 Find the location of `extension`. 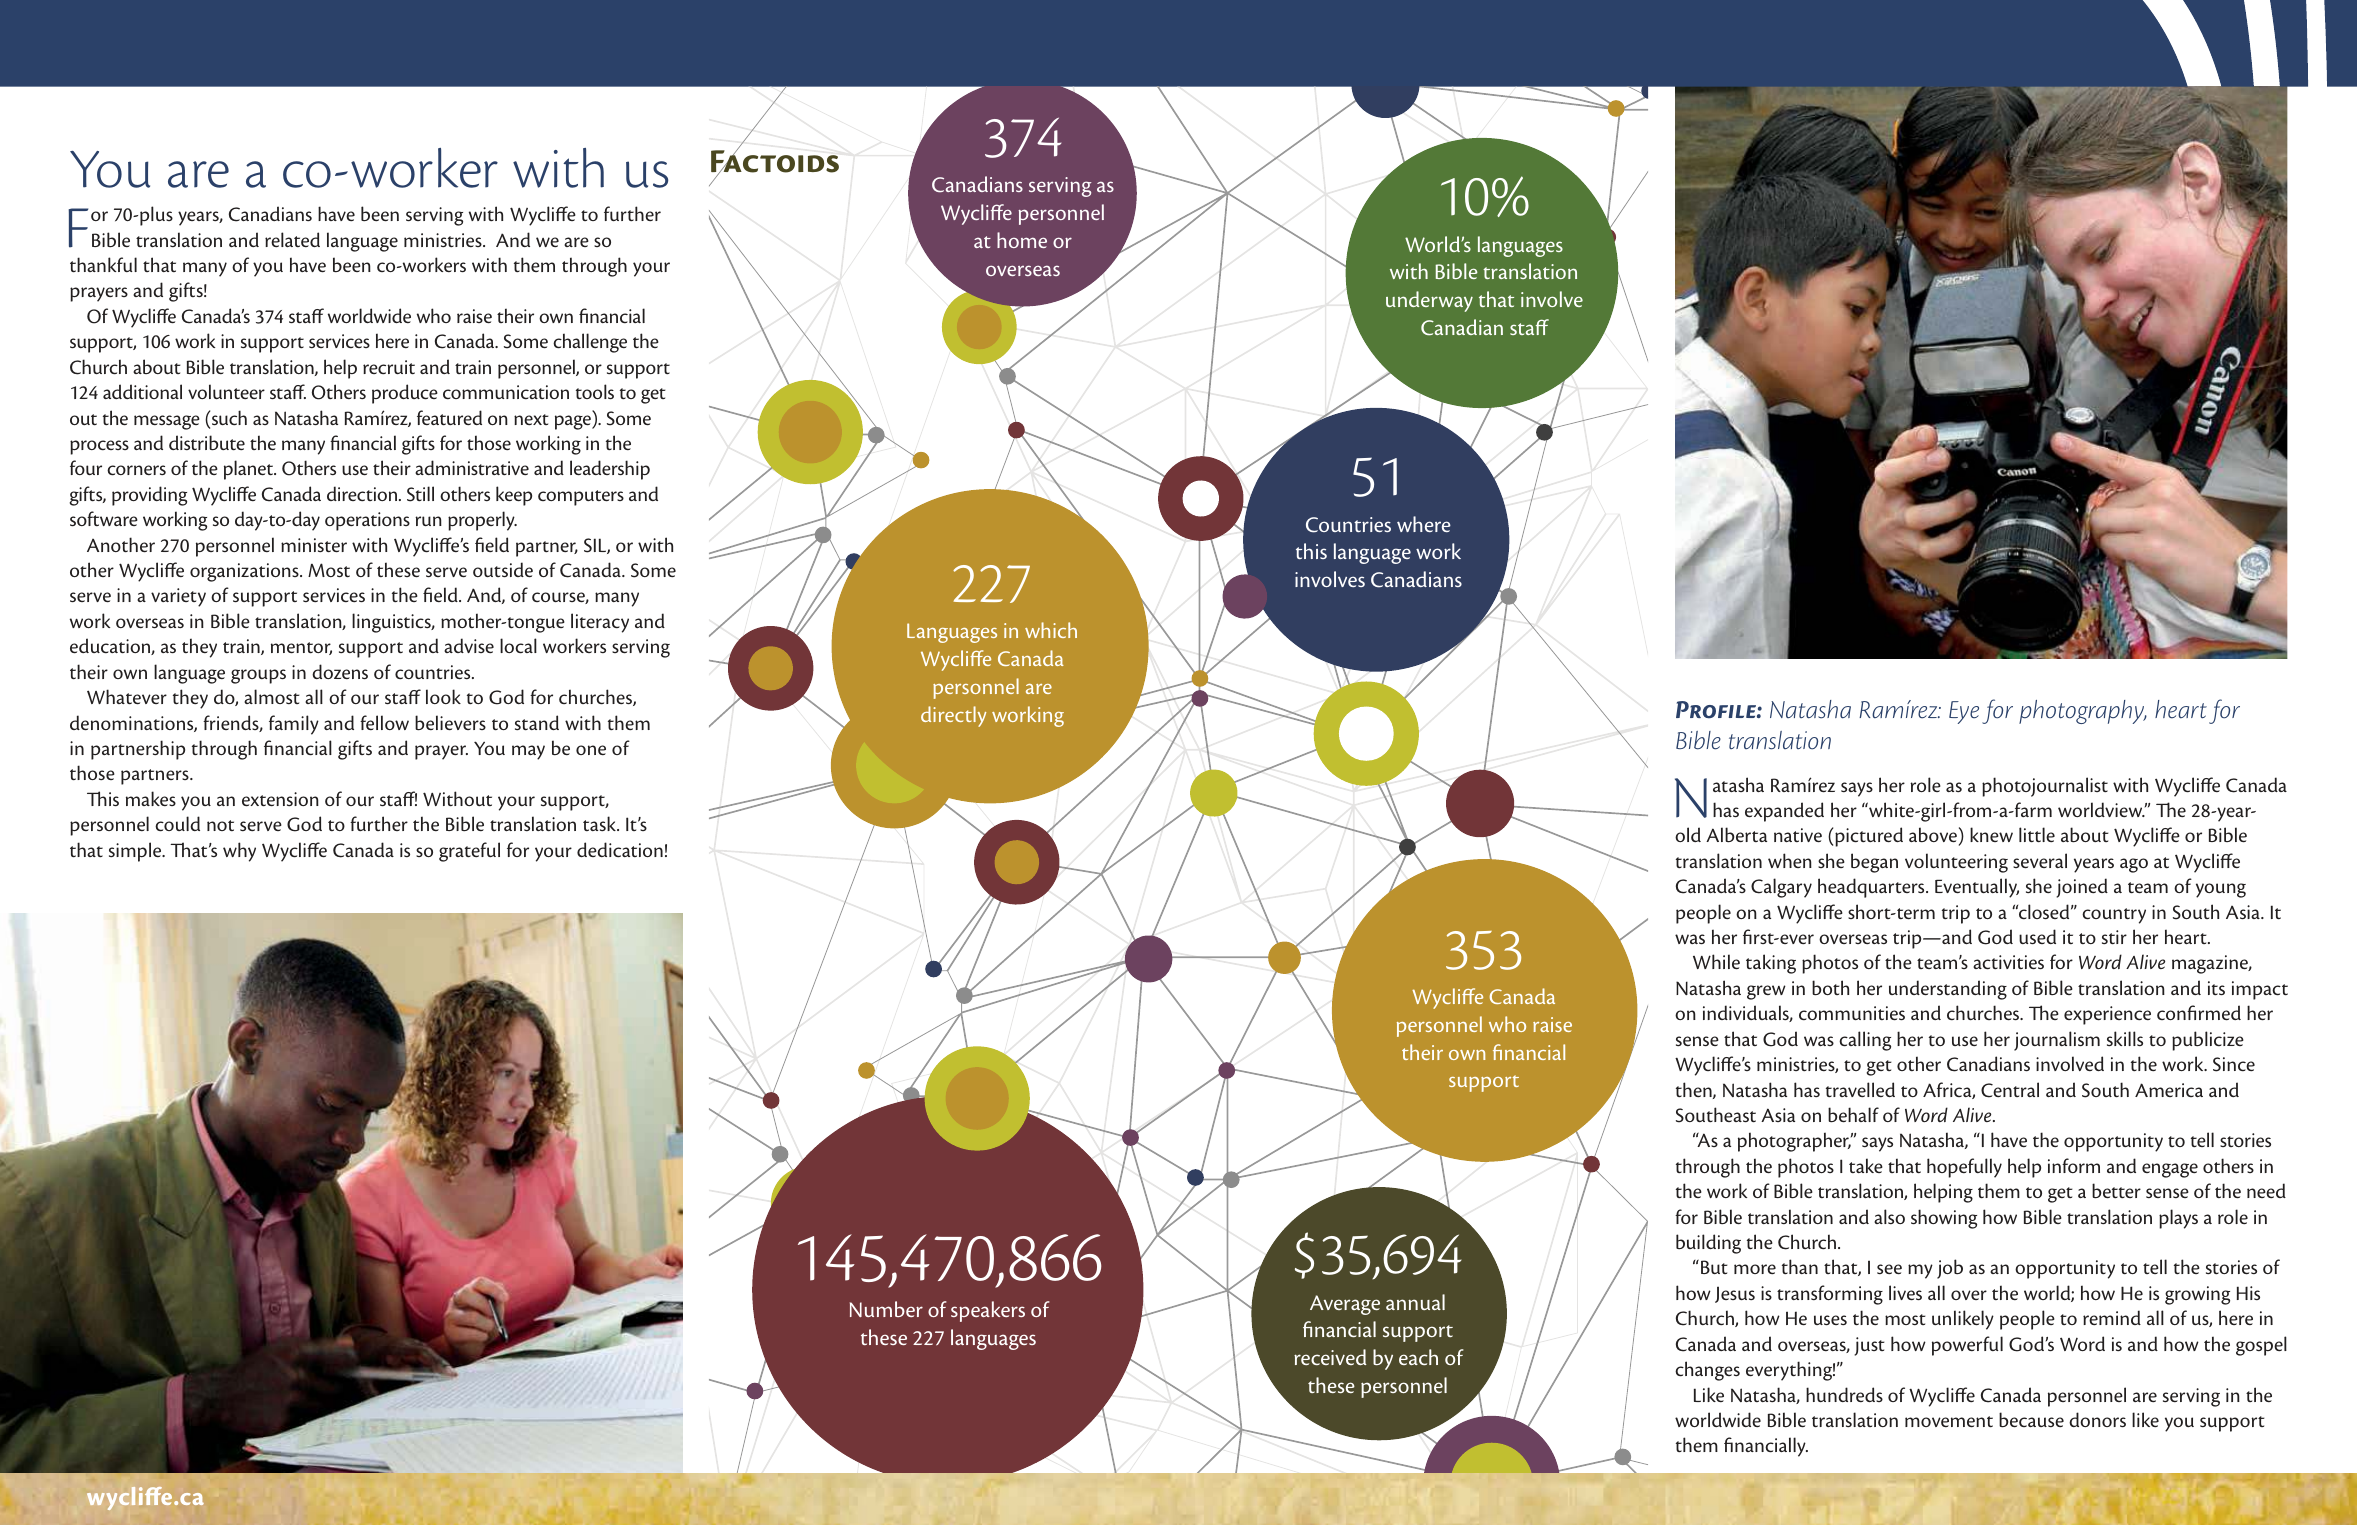

extension is located at coordinates (280, 799).
